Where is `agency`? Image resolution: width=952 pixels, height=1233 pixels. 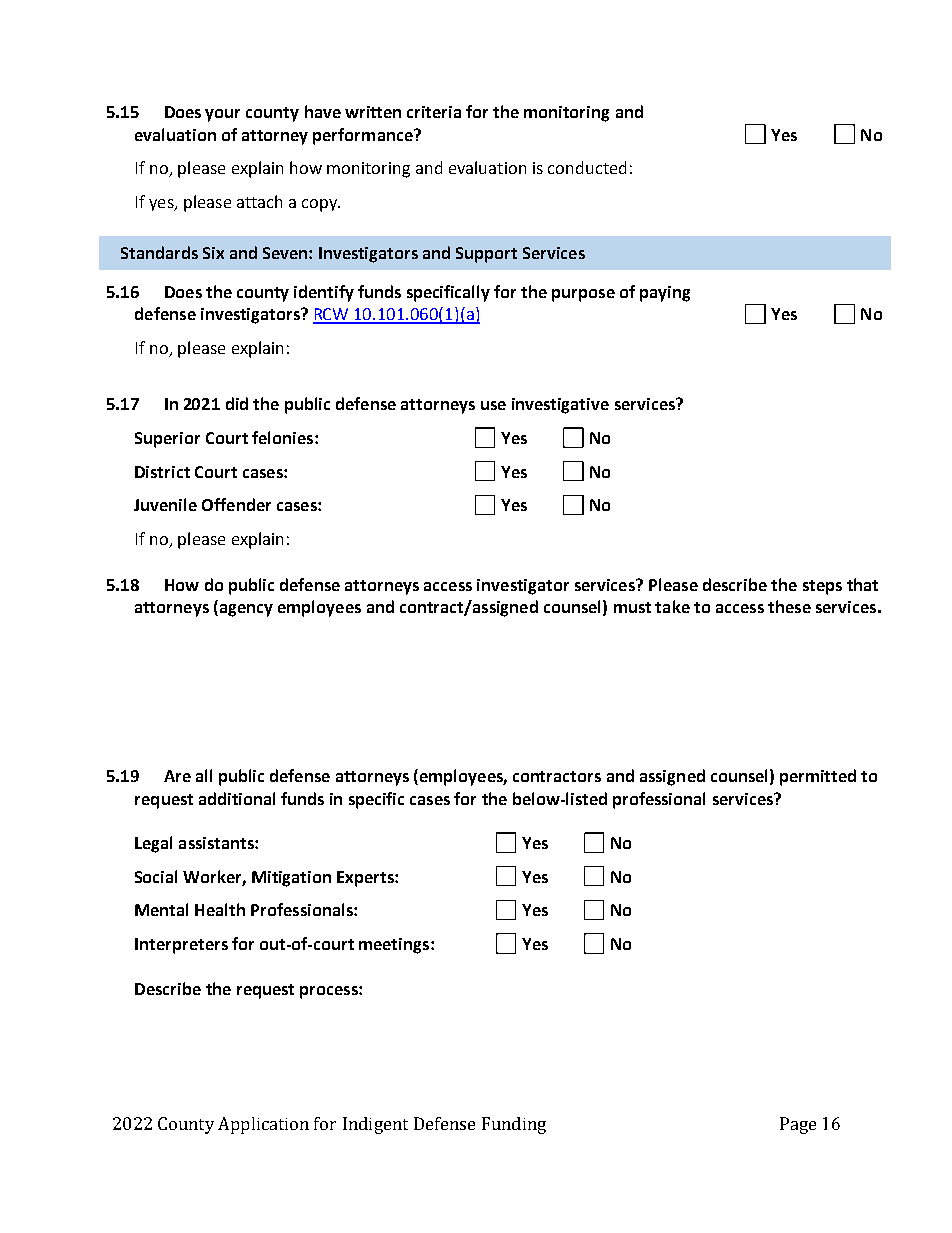 agency is located at coordinates (245, 610).
